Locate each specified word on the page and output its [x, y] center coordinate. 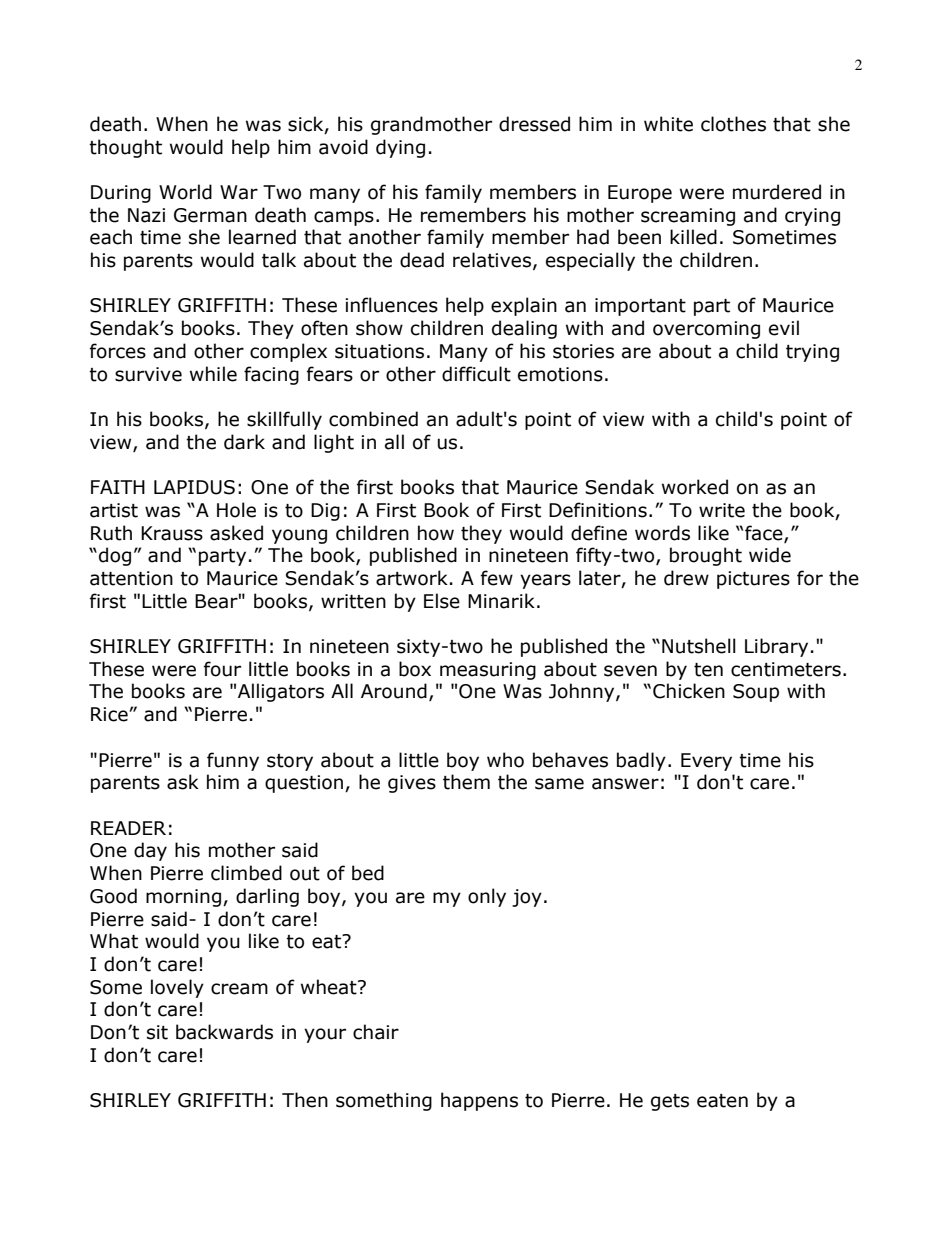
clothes [733, 124]
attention [131, 578]
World [185, 192]
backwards [224, 1032]
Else [442, 601]
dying [400, 148]
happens [479, 1101]
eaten [722, 1101]
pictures [753, 580]
